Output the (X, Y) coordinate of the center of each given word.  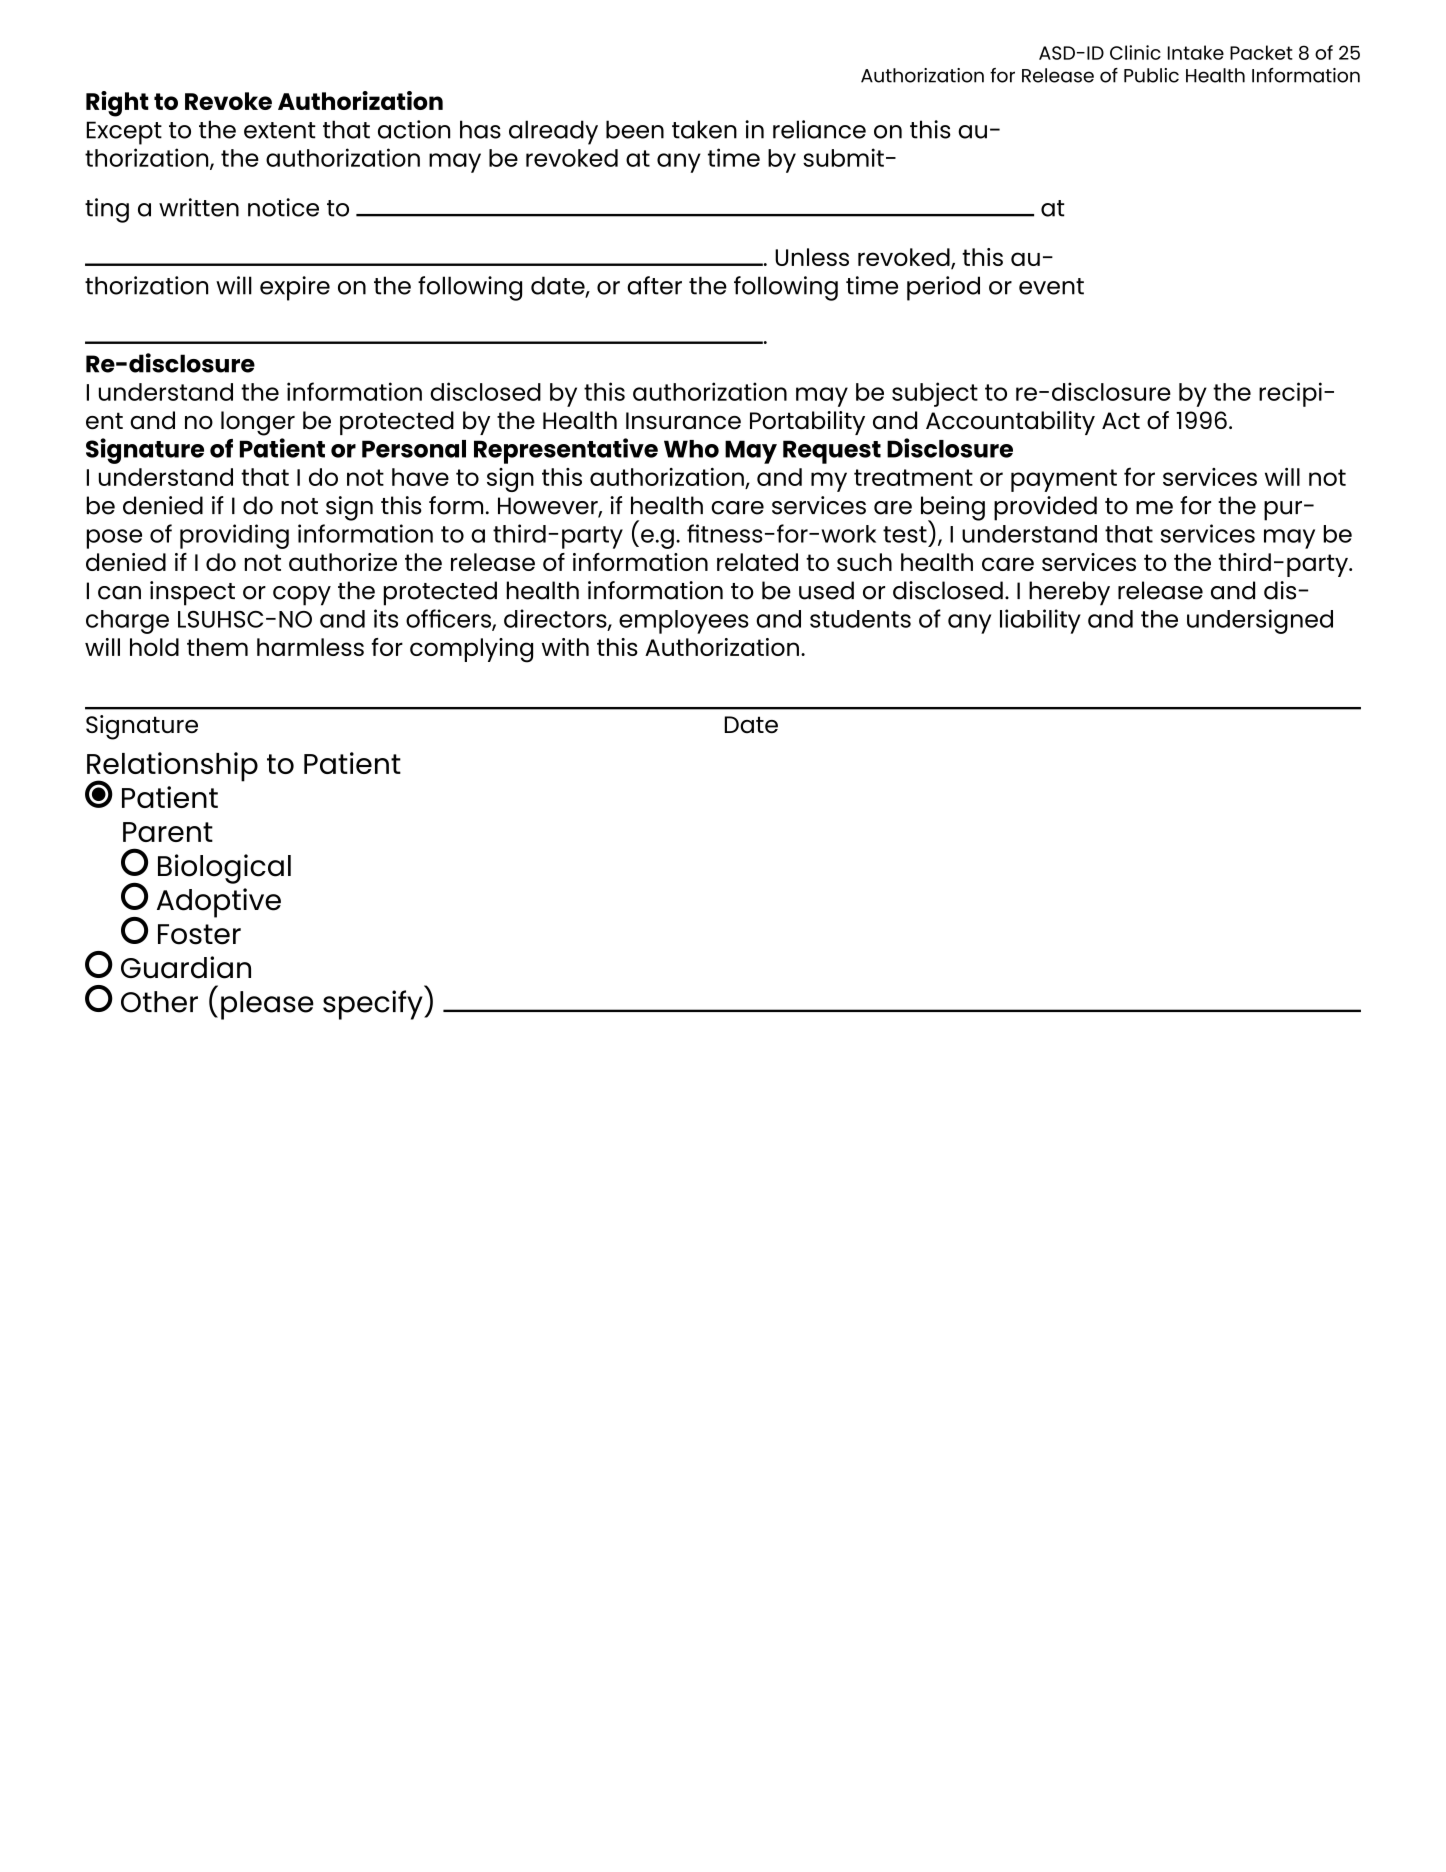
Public (1151, 75)
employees (684, 622)
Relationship (172, 768)
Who (691, 449)
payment (1064, 480)
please (267, 1005)
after (654, 285)
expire (295, 288)
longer (258, 423)
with (565, 647)
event (1051, 286)
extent (280, 130)
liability (1040, 621)
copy (302, 596)
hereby (1069, 593)
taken (704, 129)
